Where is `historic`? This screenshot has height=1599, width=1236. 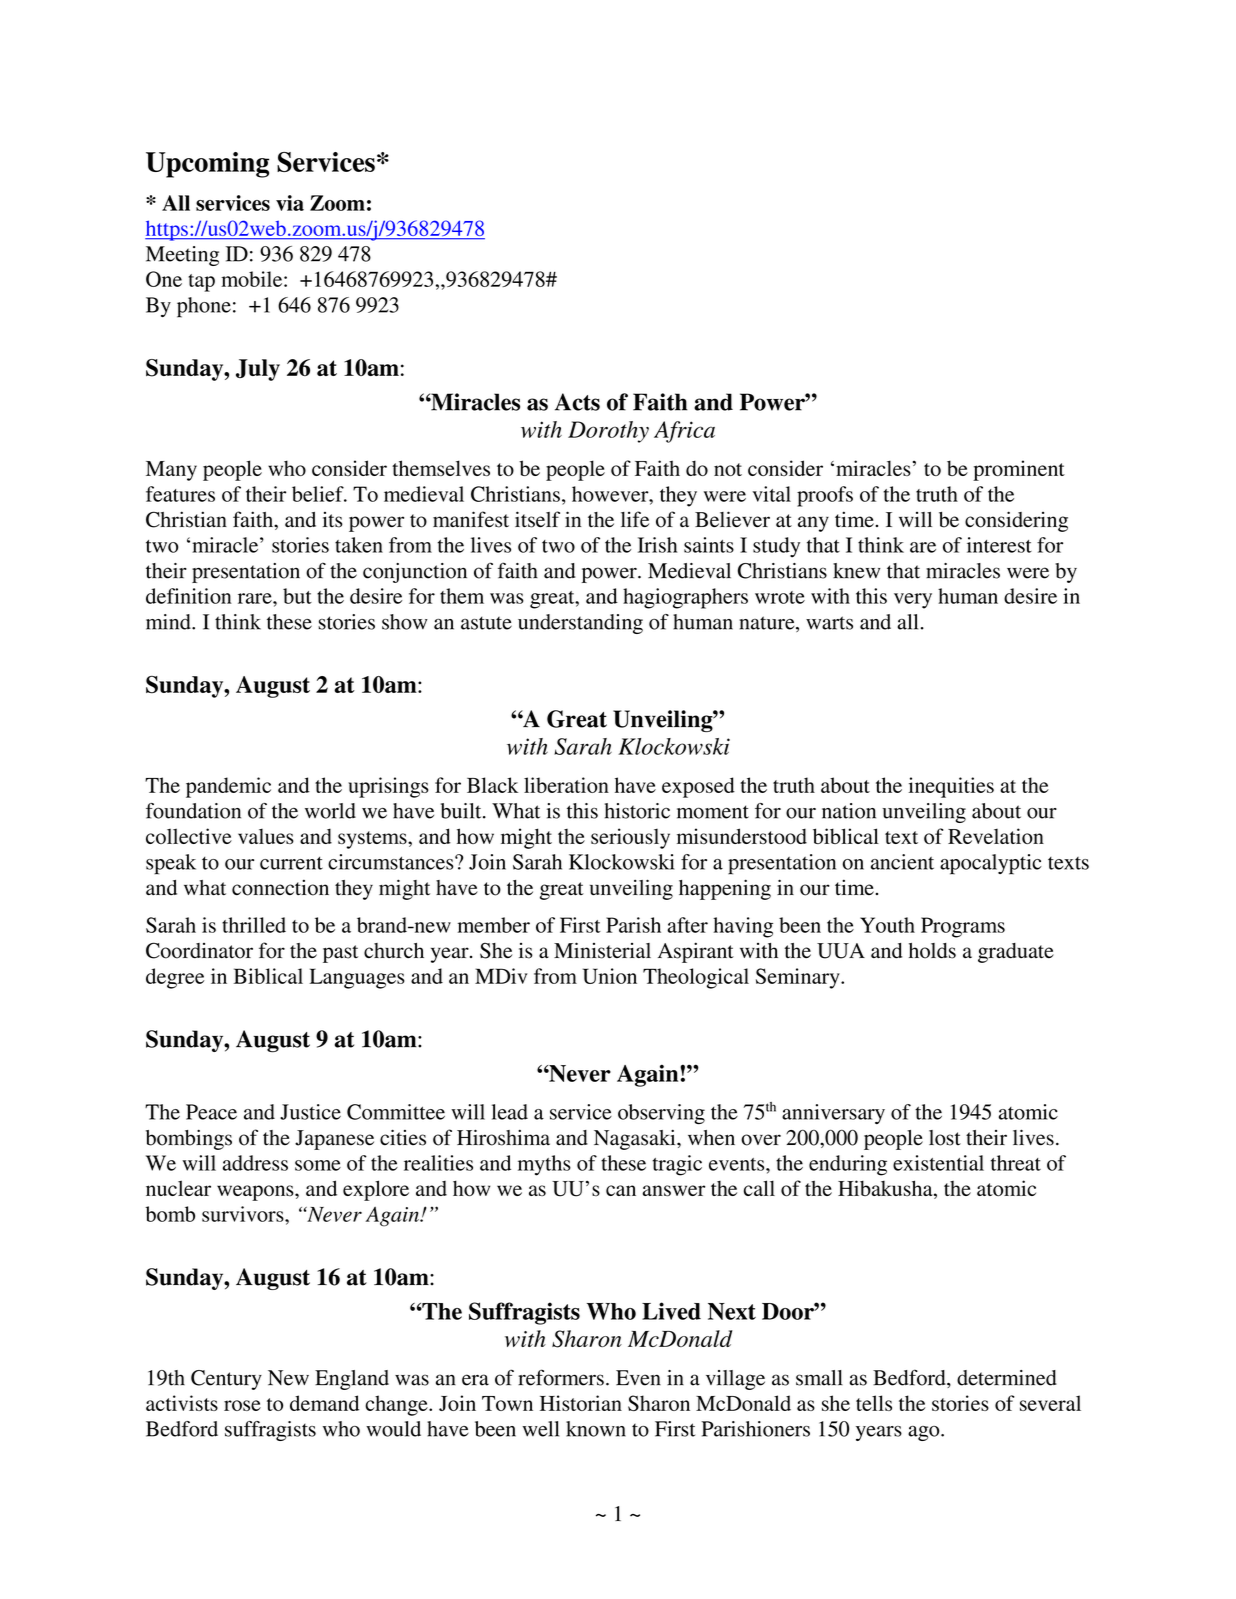
historic is located at coordinates (637, 811).
